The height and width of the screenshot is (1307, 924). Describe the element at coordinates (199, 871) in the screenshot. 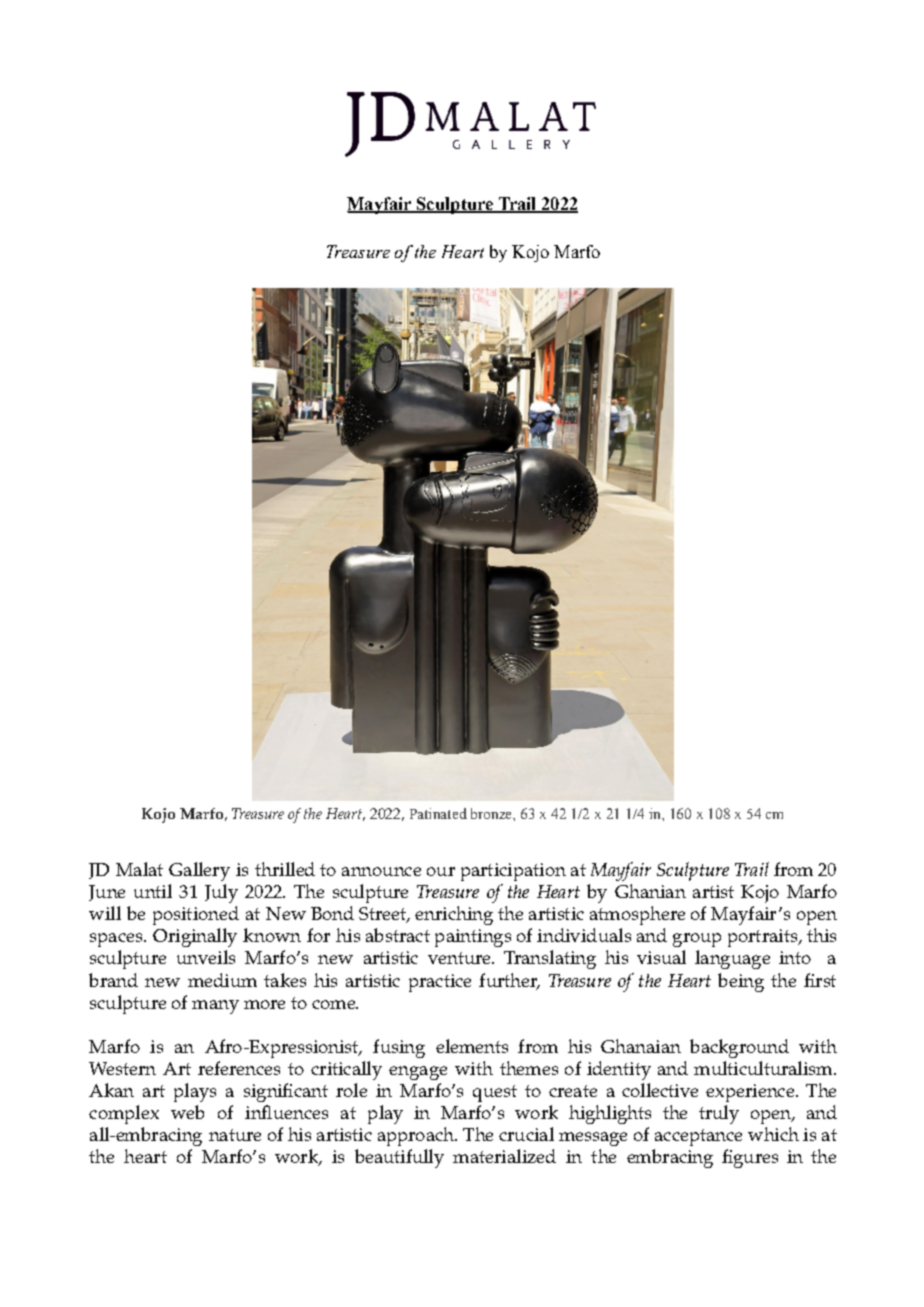

I see `Gallery` at that location.
